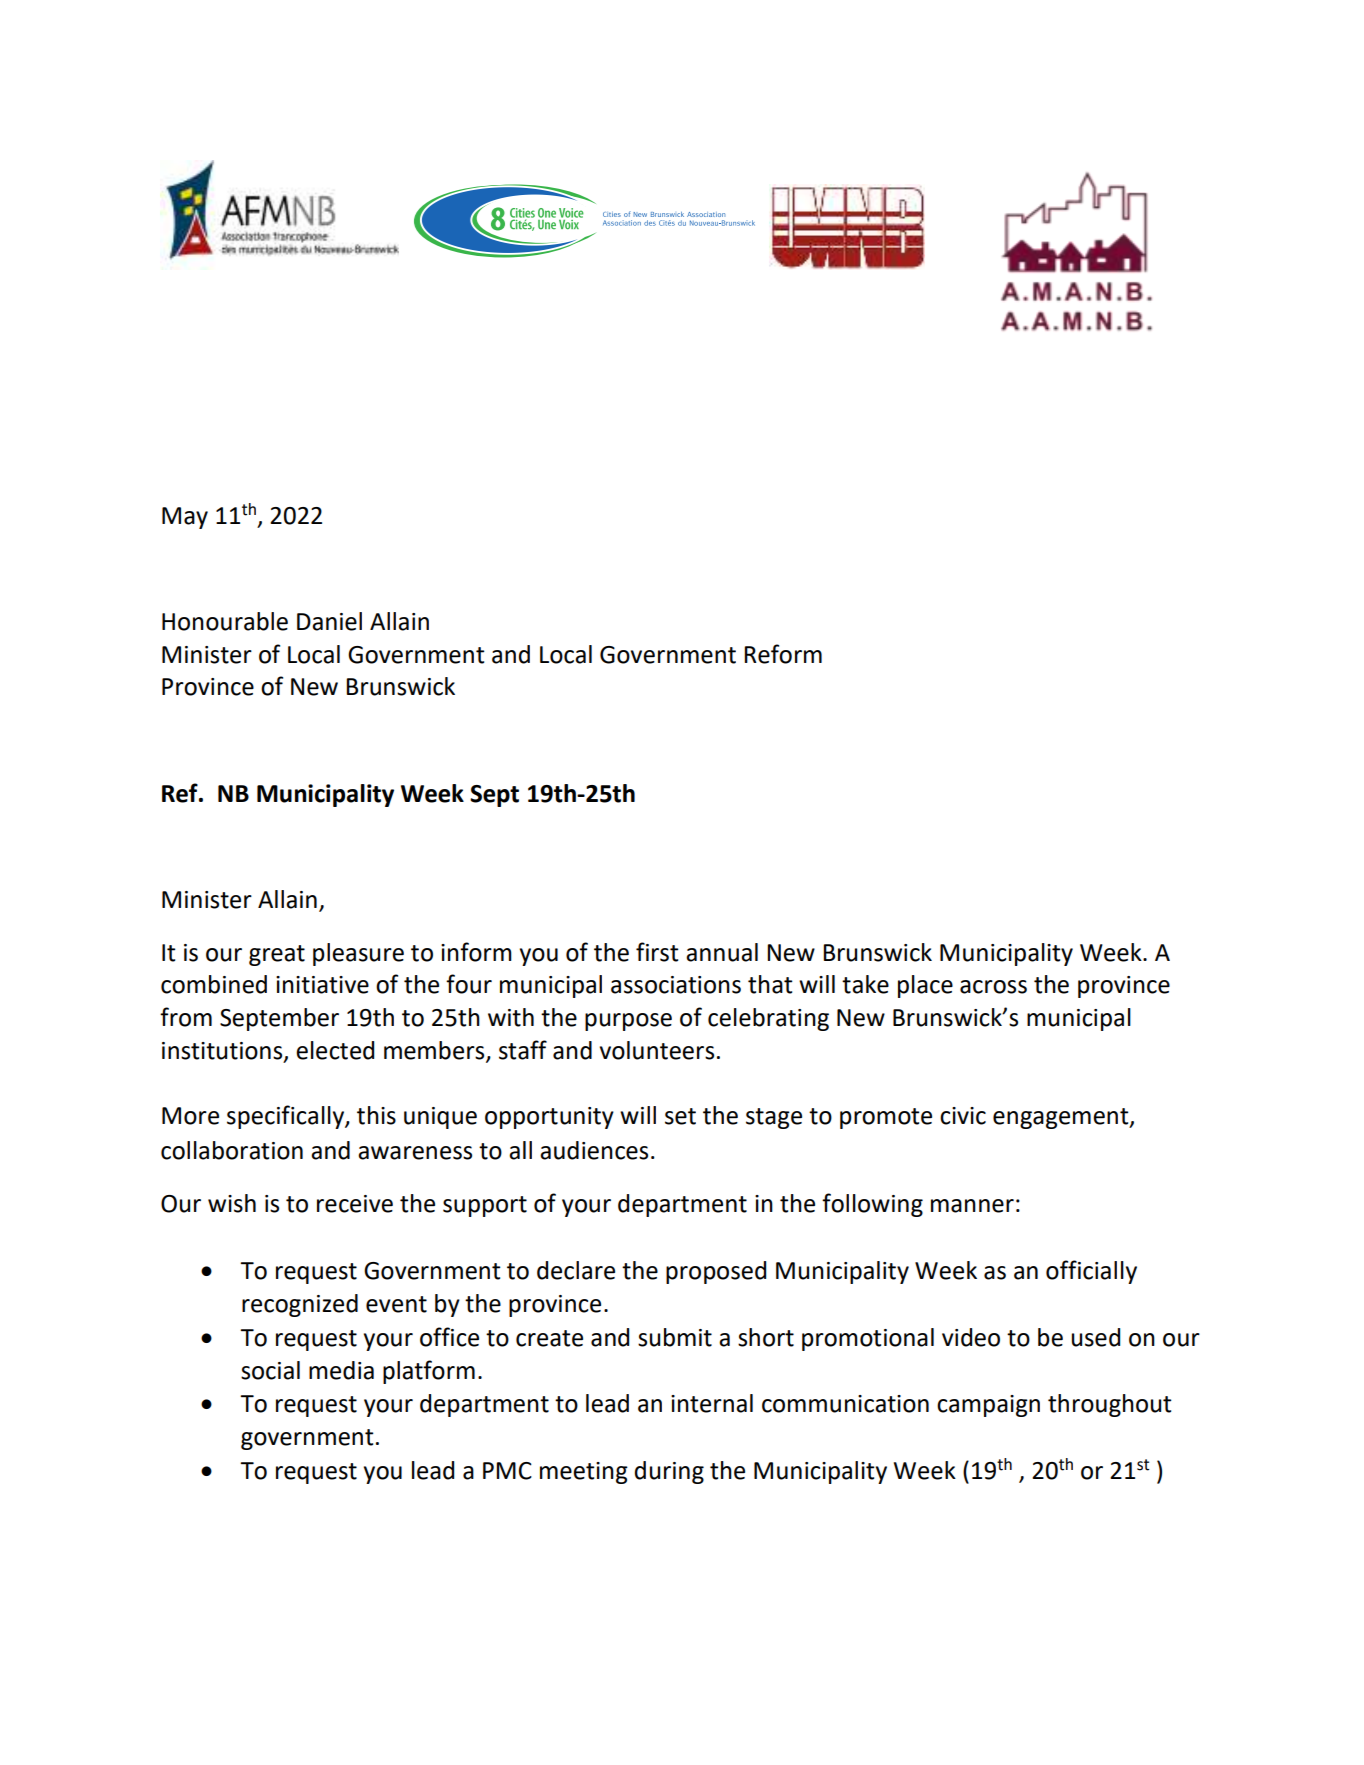  I want to click on civic, so click(963, 1116).
